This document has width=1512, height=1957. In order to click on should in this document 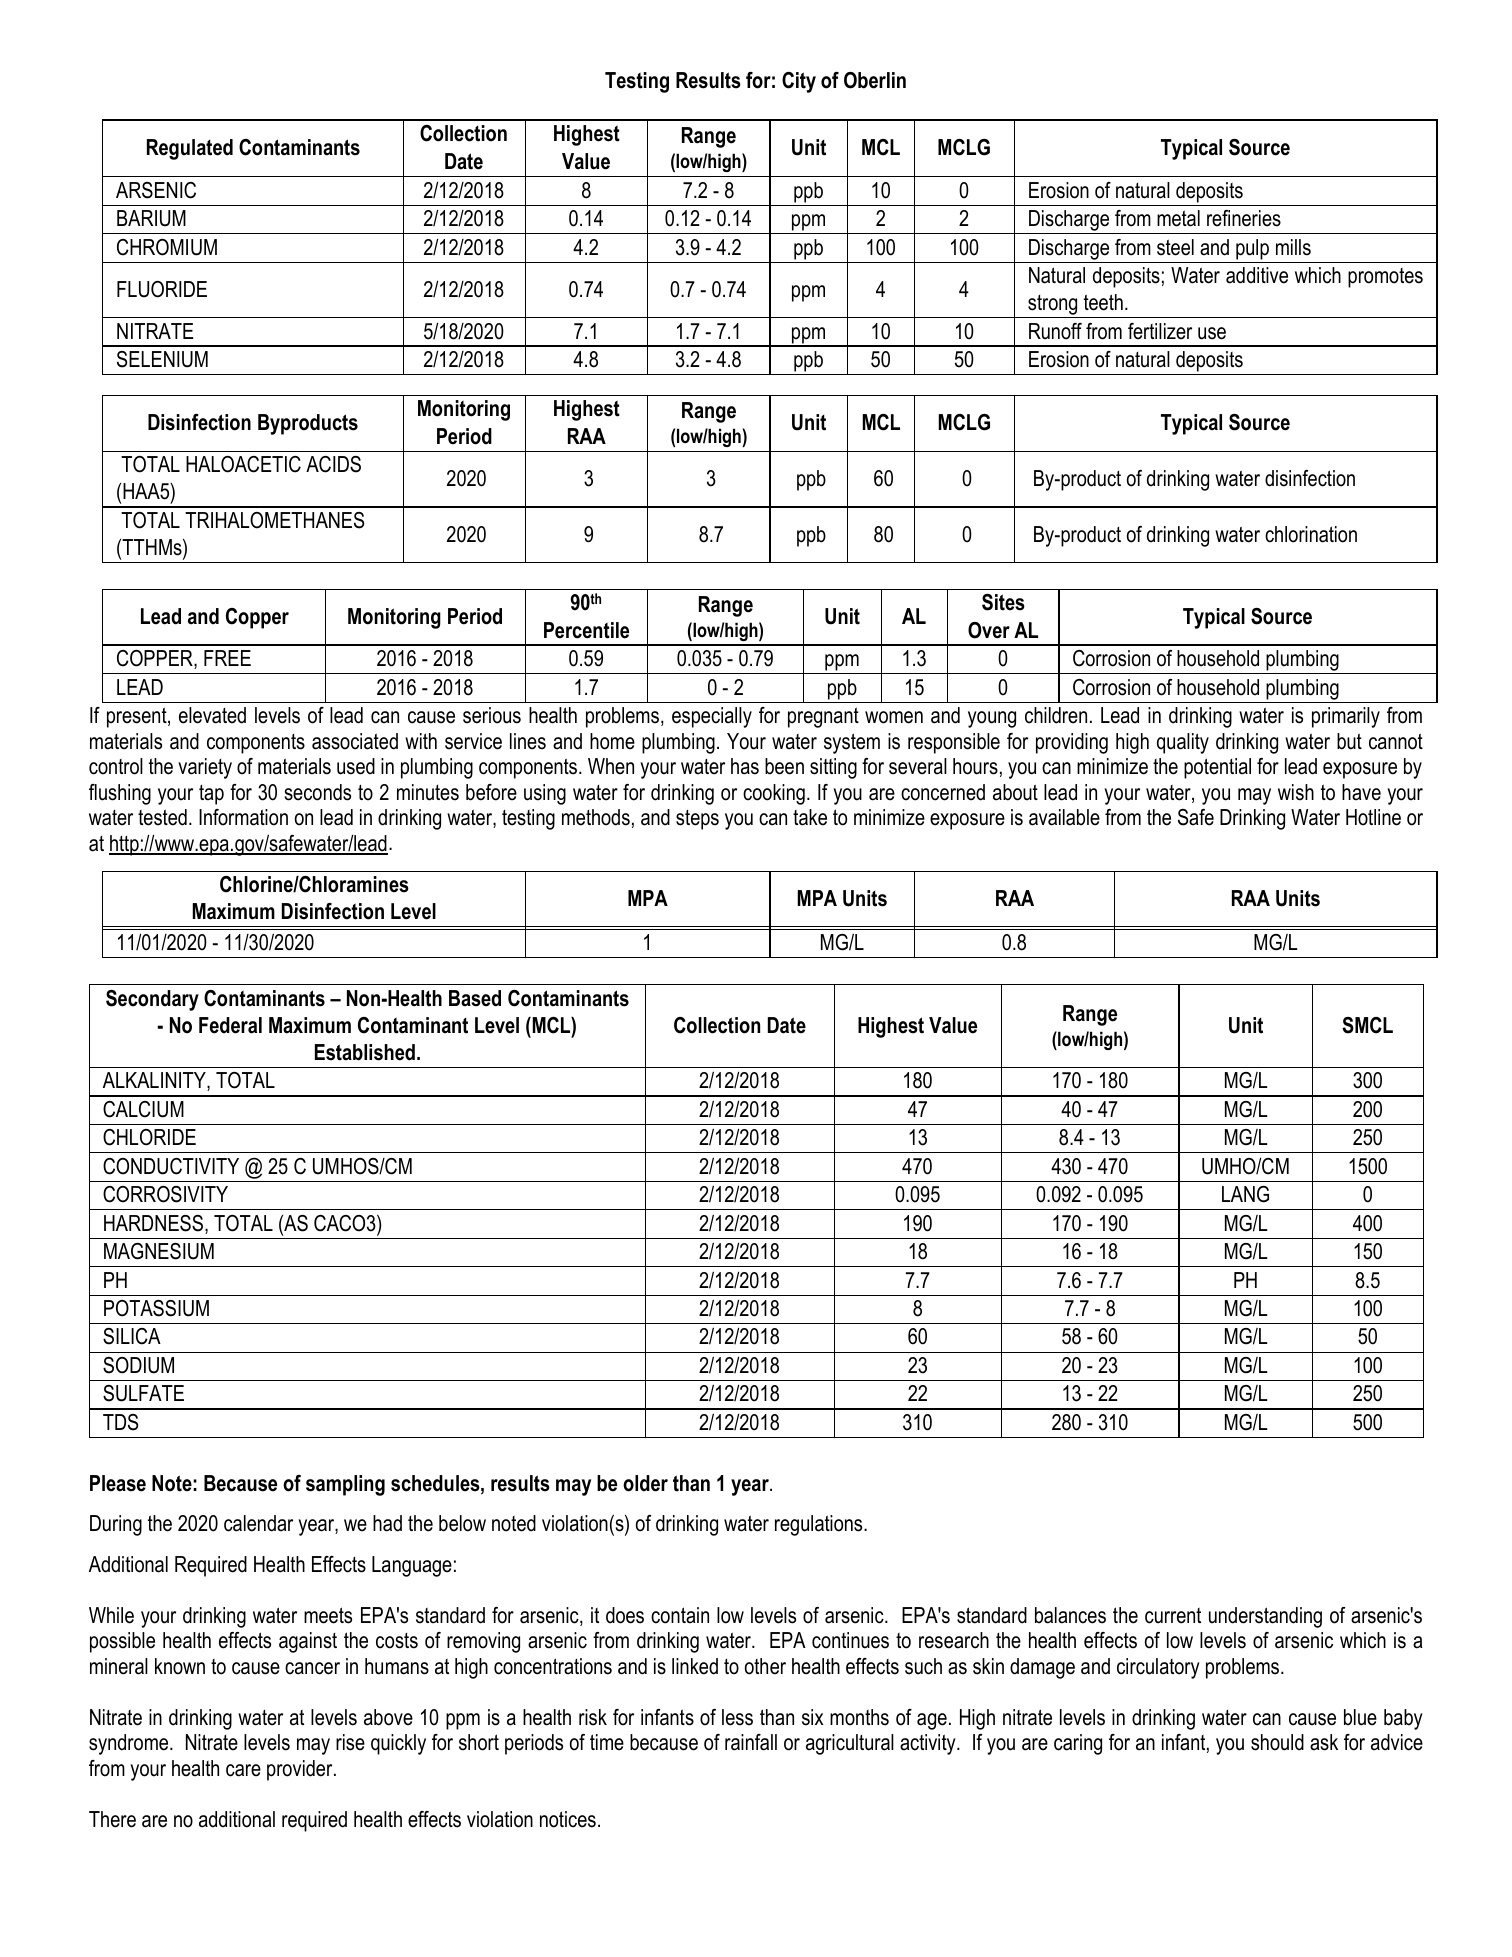, I will do `click(1277, 1742)`.
